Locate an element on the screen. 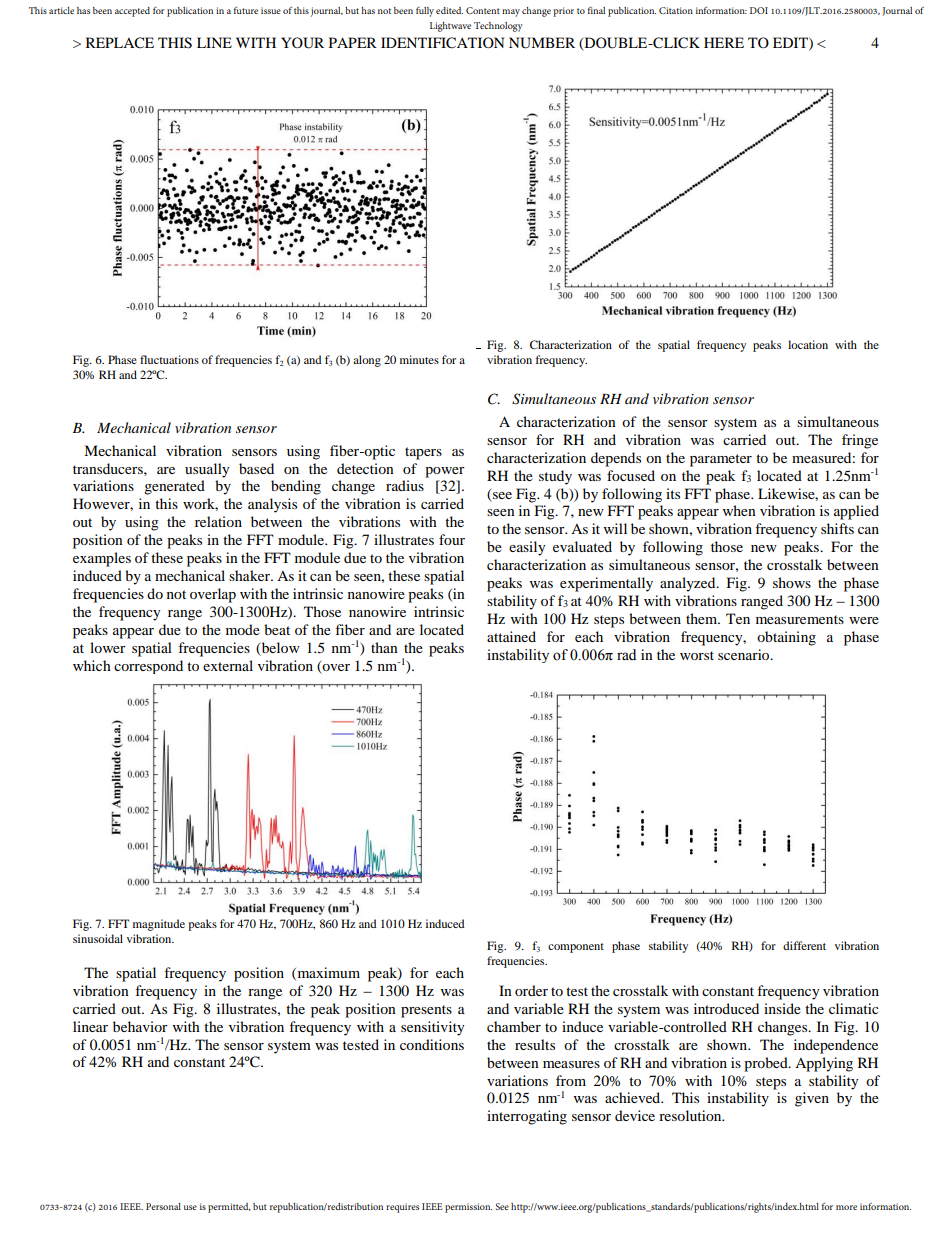 The height and width of the screenshot is (1233, 952). measurements is located at coordinates (800, 619).
